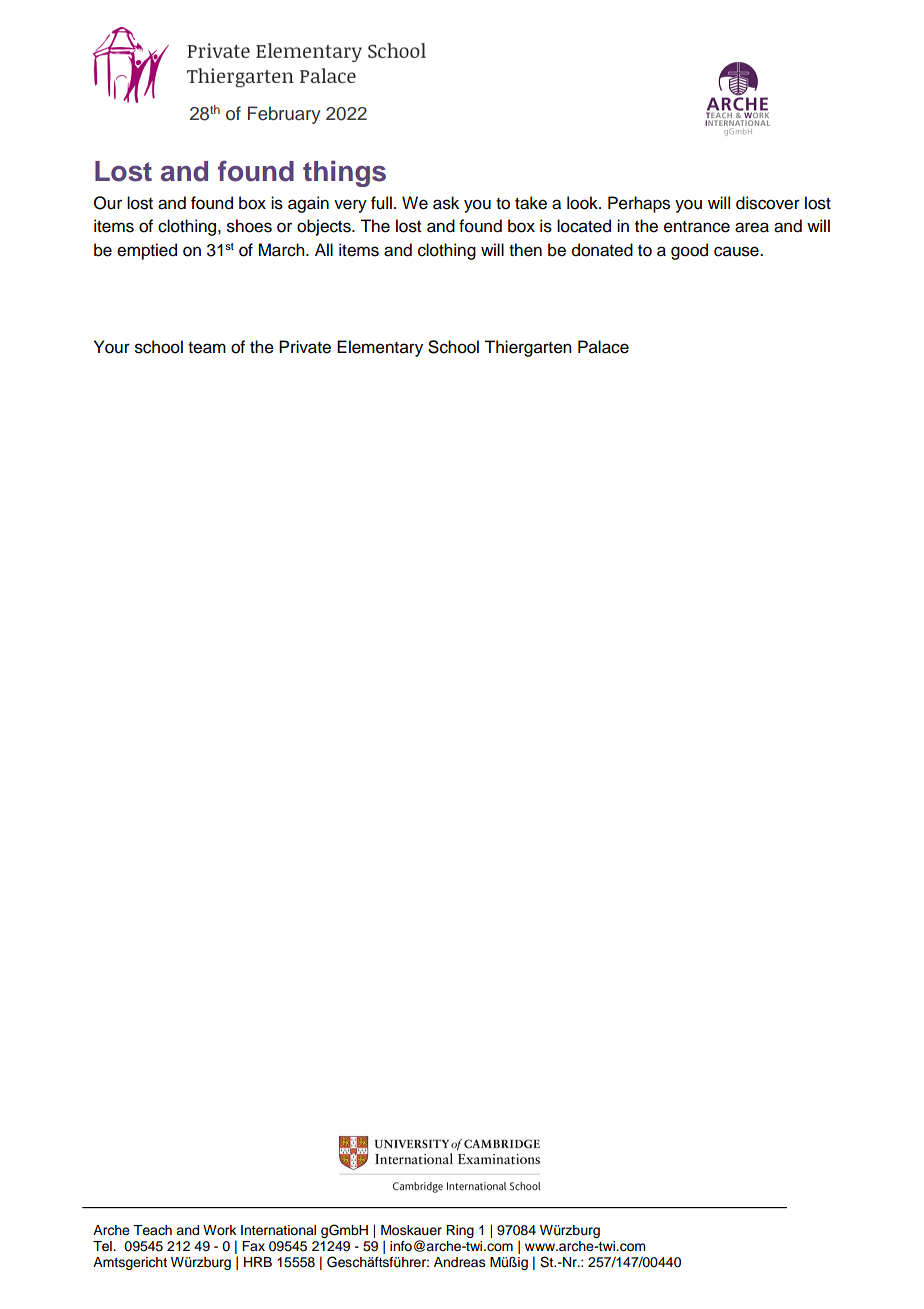  What do you see at coordinates (380, 348) in the image?
I see `Elementary` at bounding box center [380, 348].
